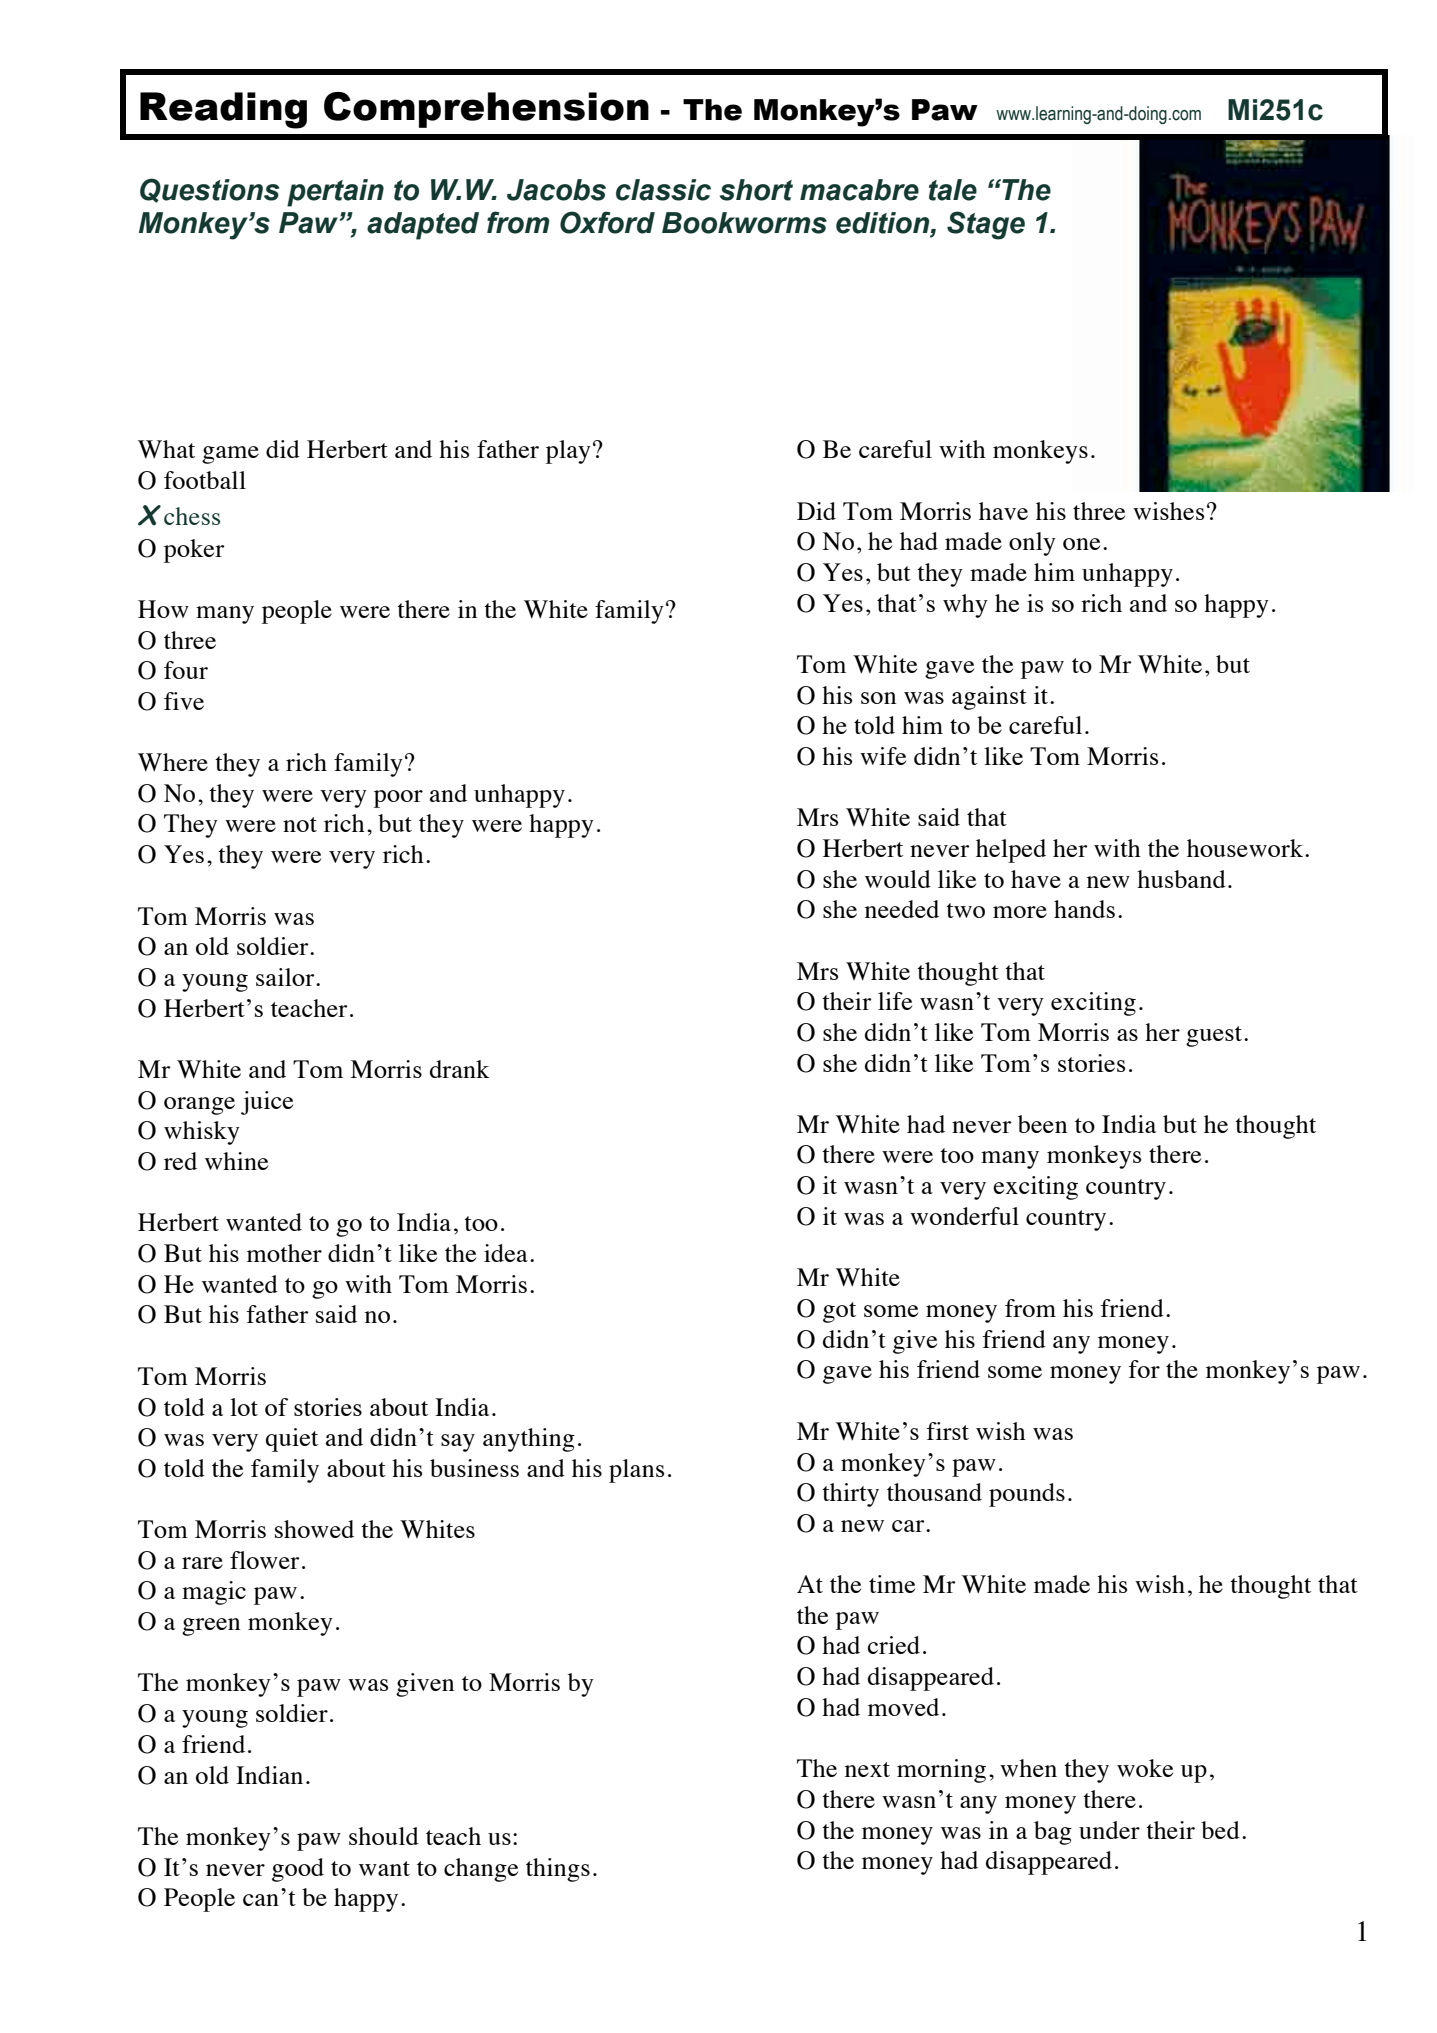 The width and height of the page is (1437, 2033). What do you see at coordinates (194, 551) in the page?
I see `poker` at bounding box center [194, 551].
